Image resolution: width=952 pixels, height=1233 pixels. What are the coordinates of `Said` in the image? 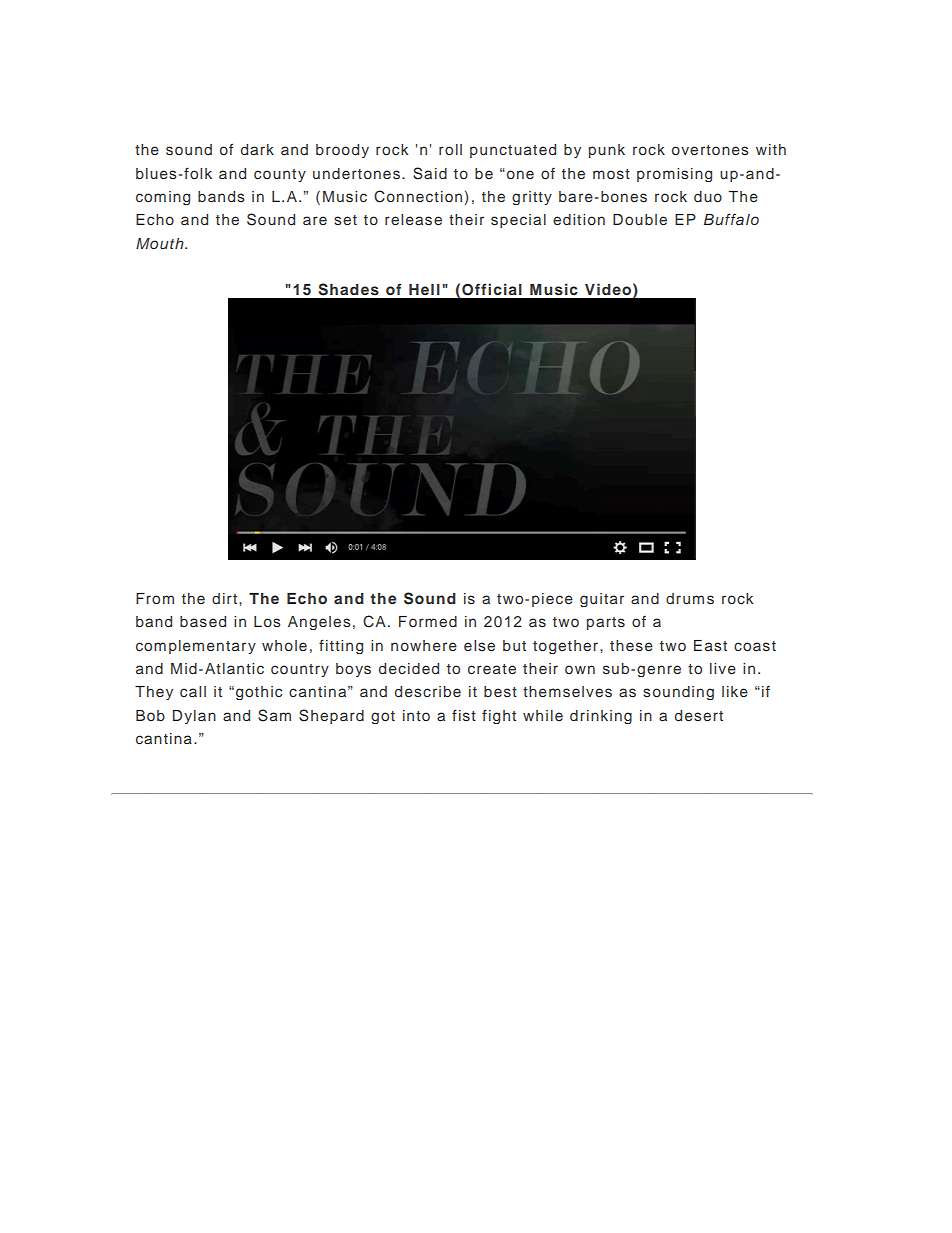 It's located at (430, 173).
